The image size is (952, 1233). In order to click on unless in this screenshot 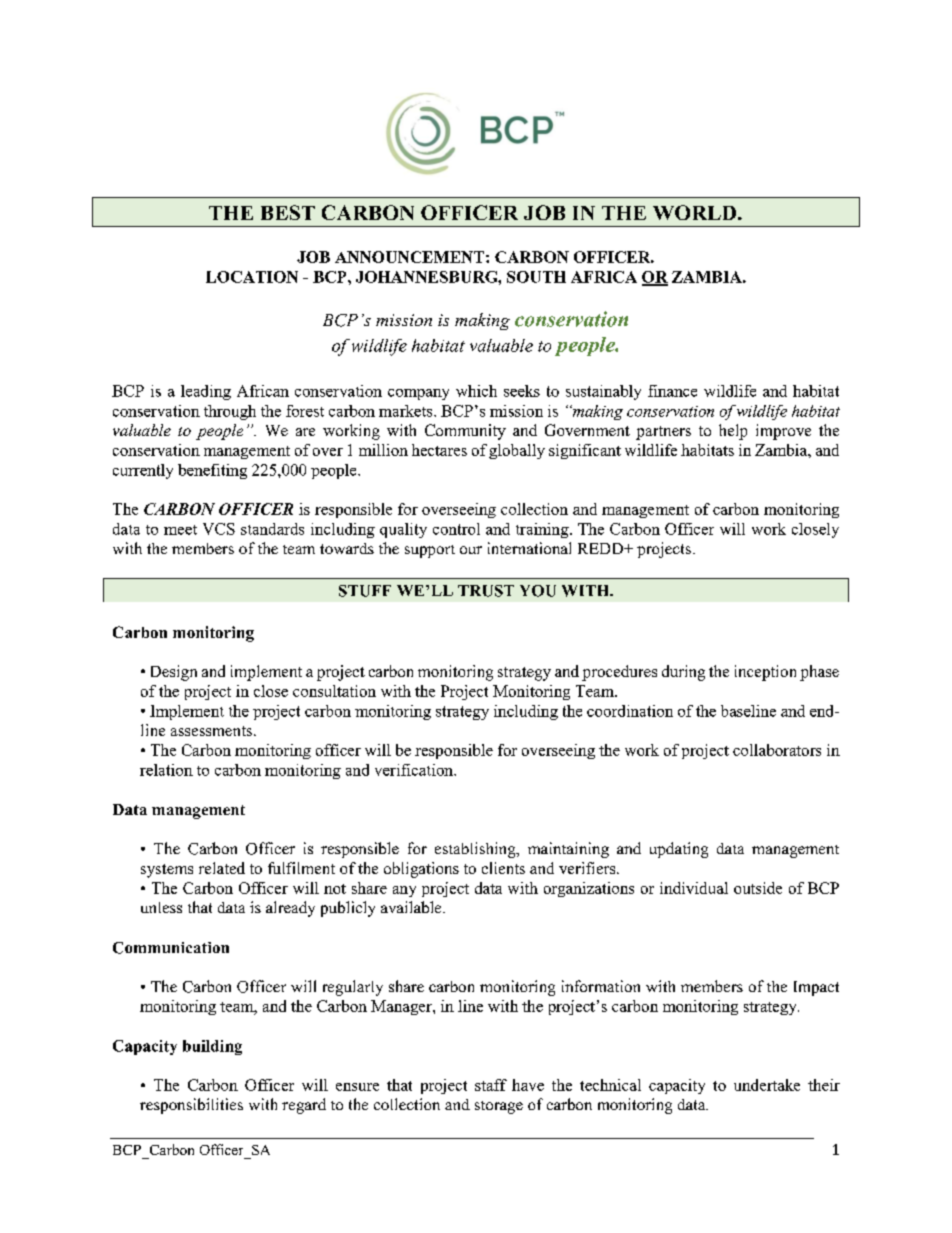, I will do `click(161, 907)`.
